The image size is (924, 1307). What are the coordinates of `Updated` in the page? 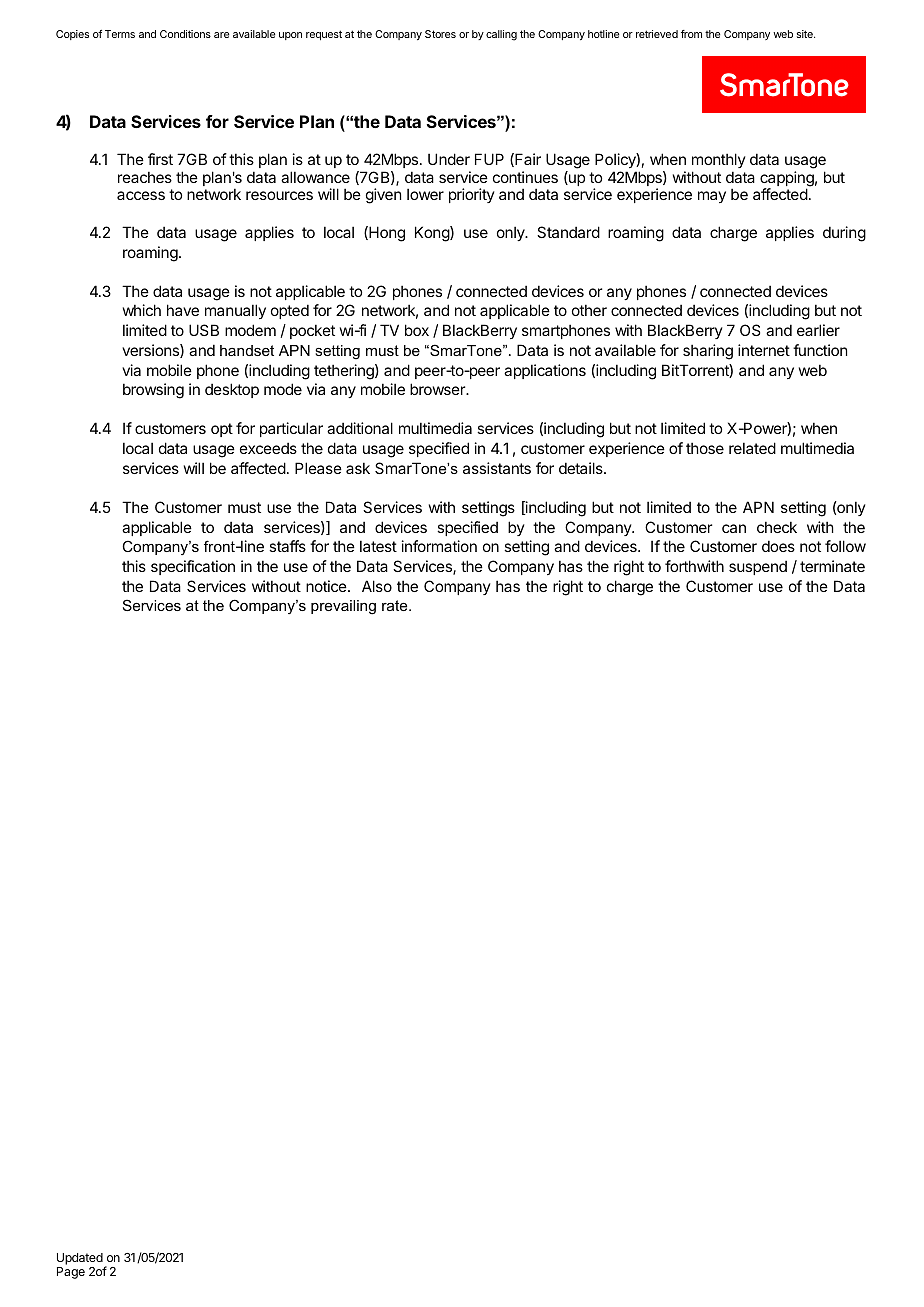 It's located at (81, 1260).
